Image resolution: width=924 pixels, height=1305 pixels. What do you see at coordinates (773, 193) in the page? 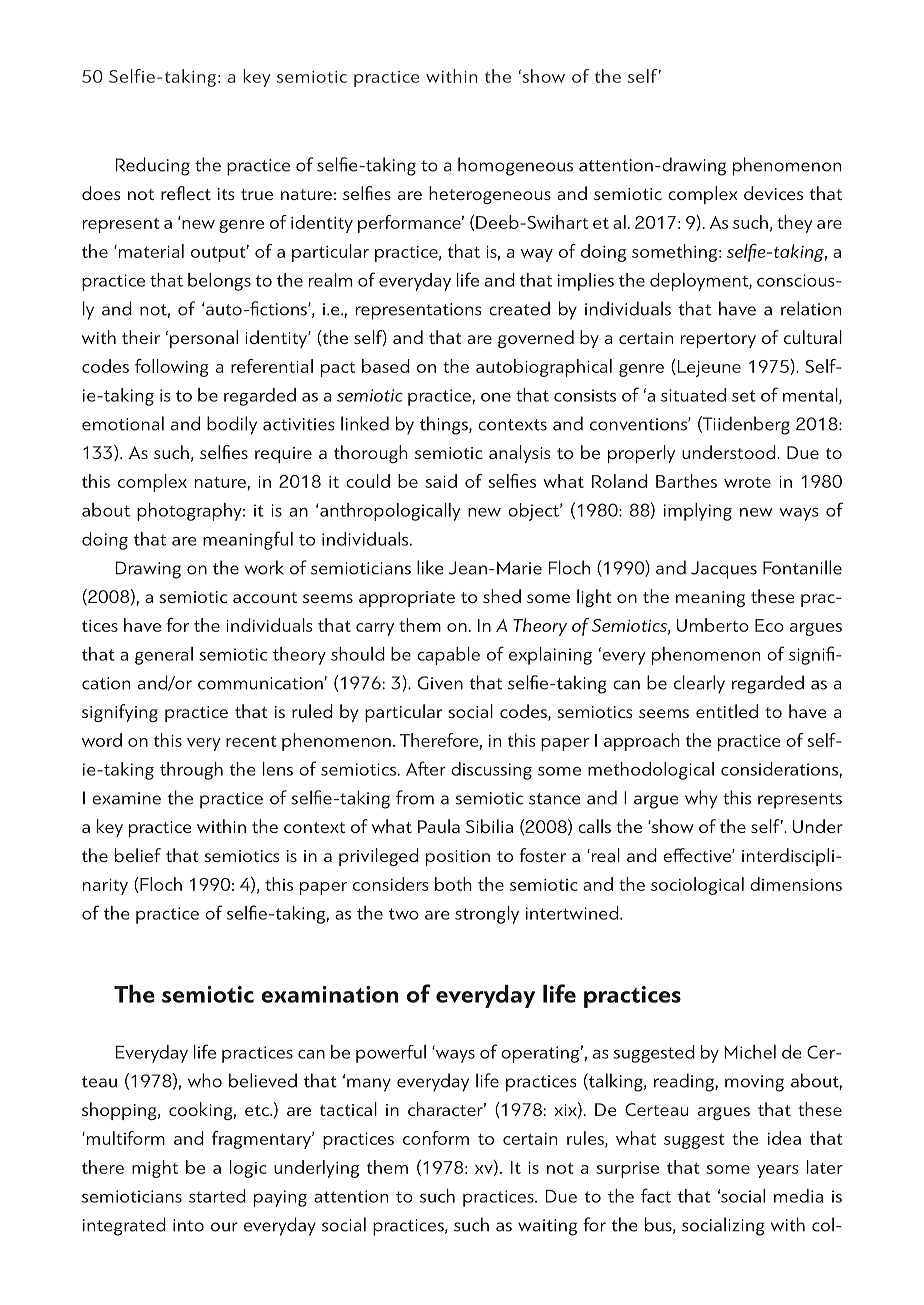
I see `devices` at bounding box center [773, 193].
